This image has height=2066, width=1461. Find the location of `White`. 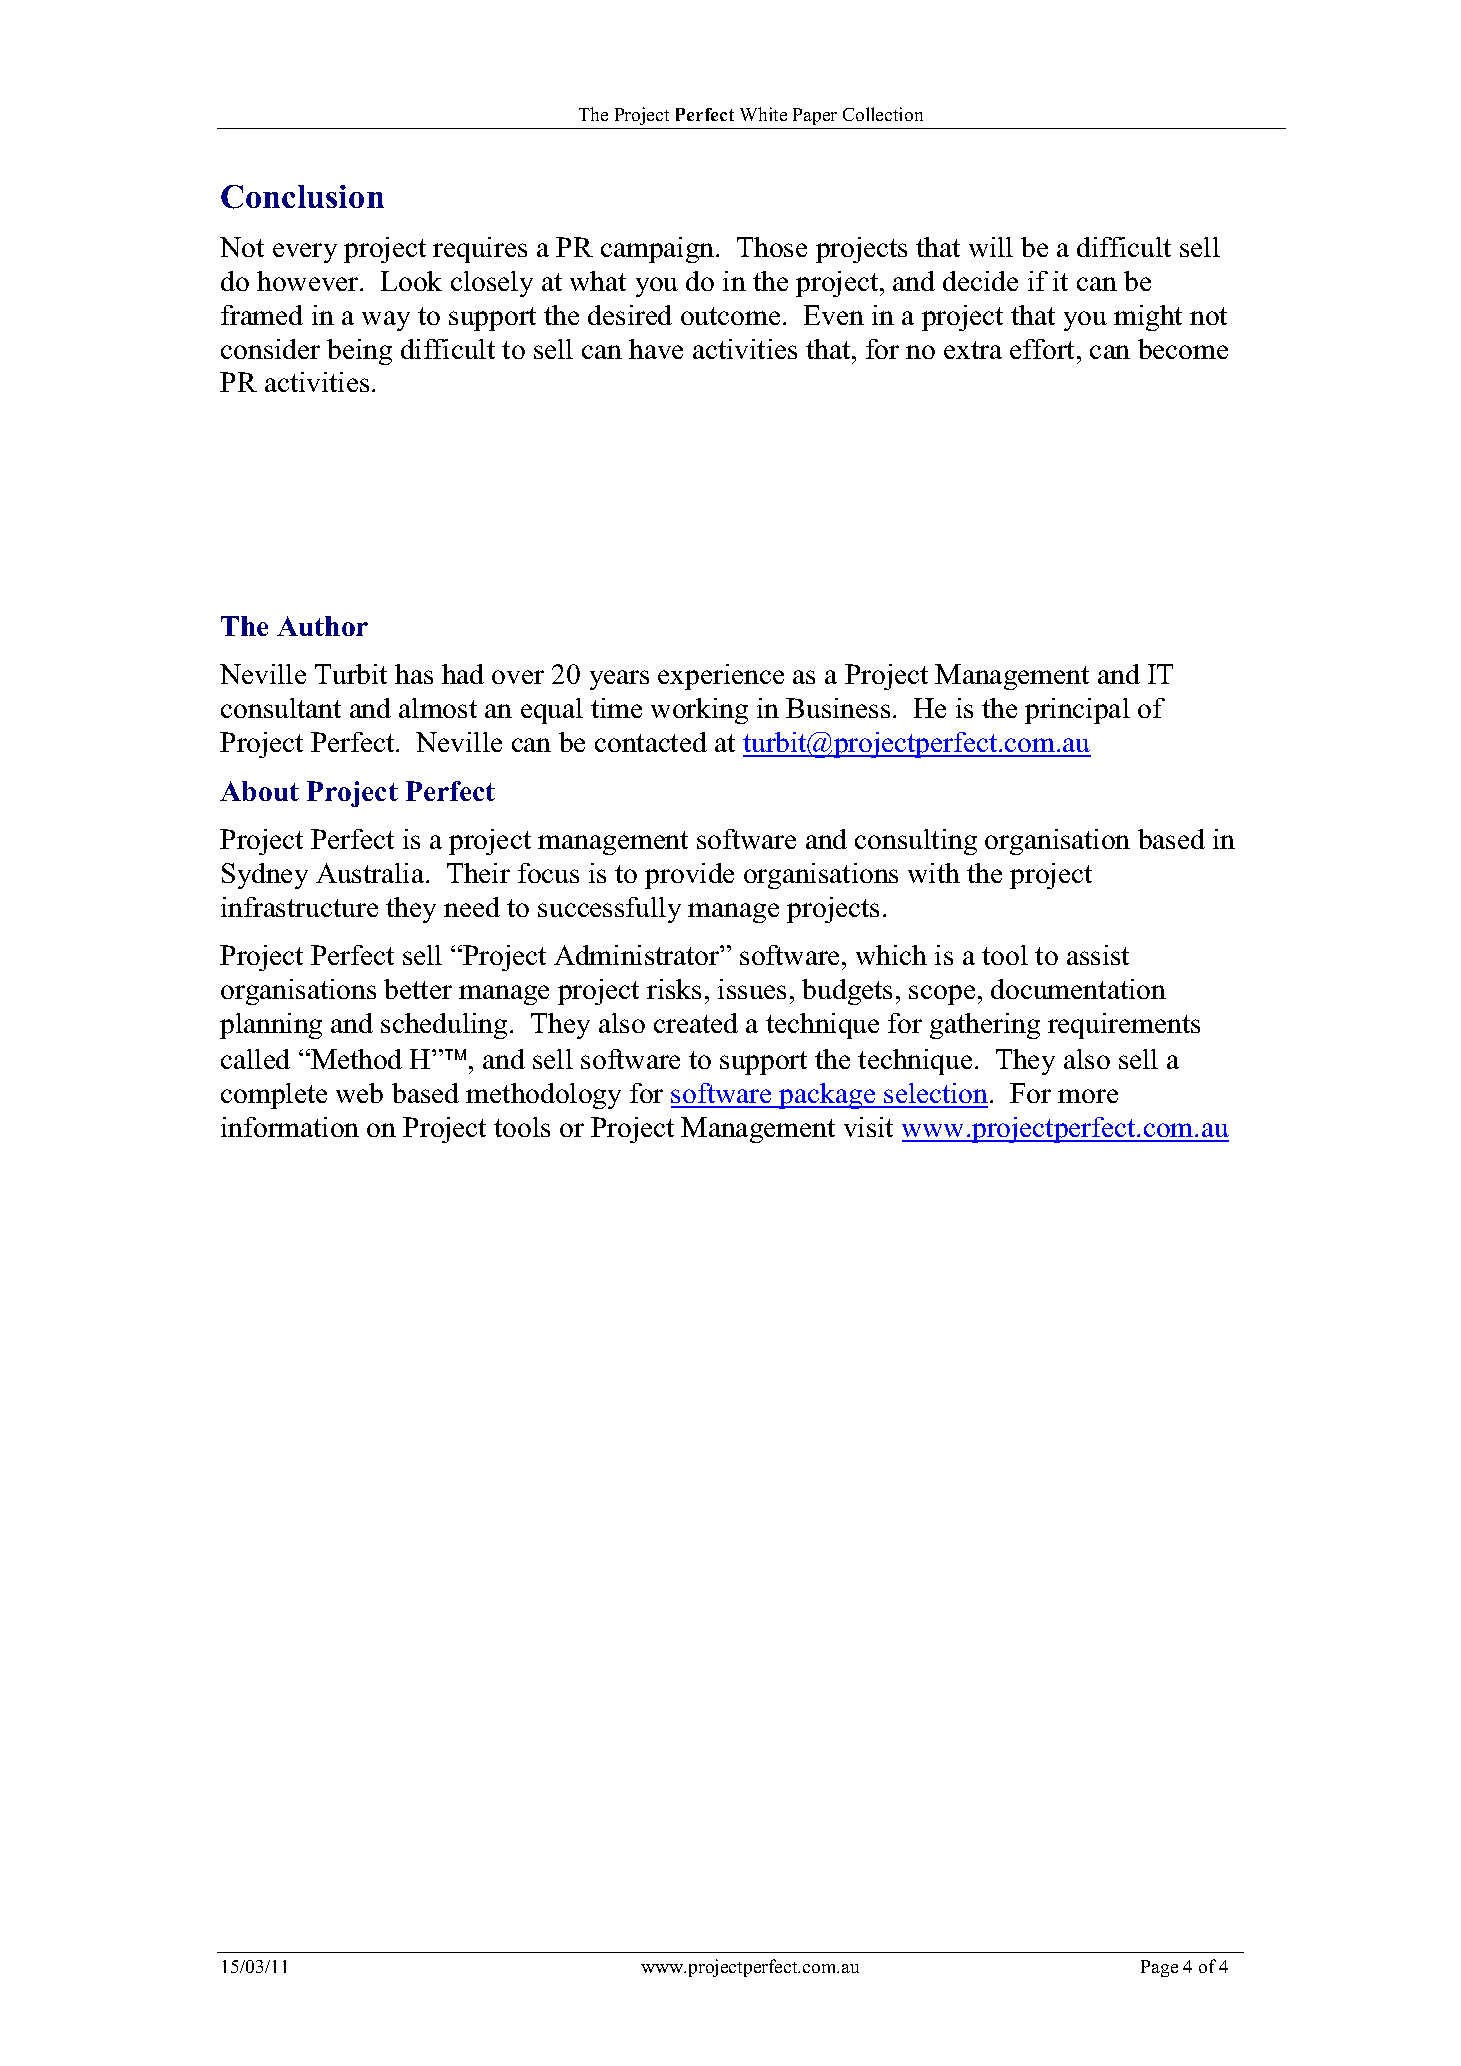

White is located at coordinates (763, 114).
